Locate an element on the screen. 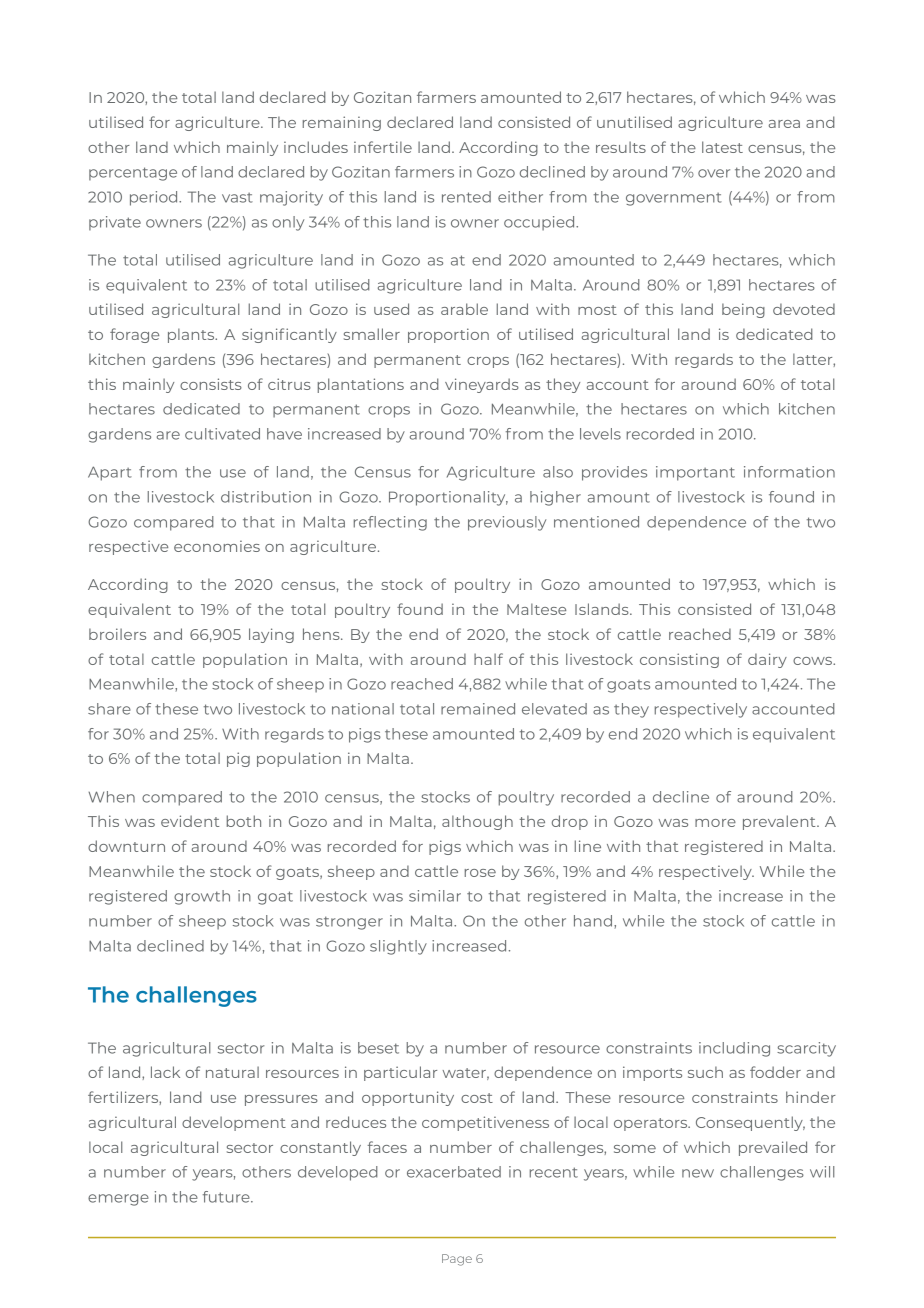 The image size is (924, 1308). latest is located at coordinates (722, 147).
